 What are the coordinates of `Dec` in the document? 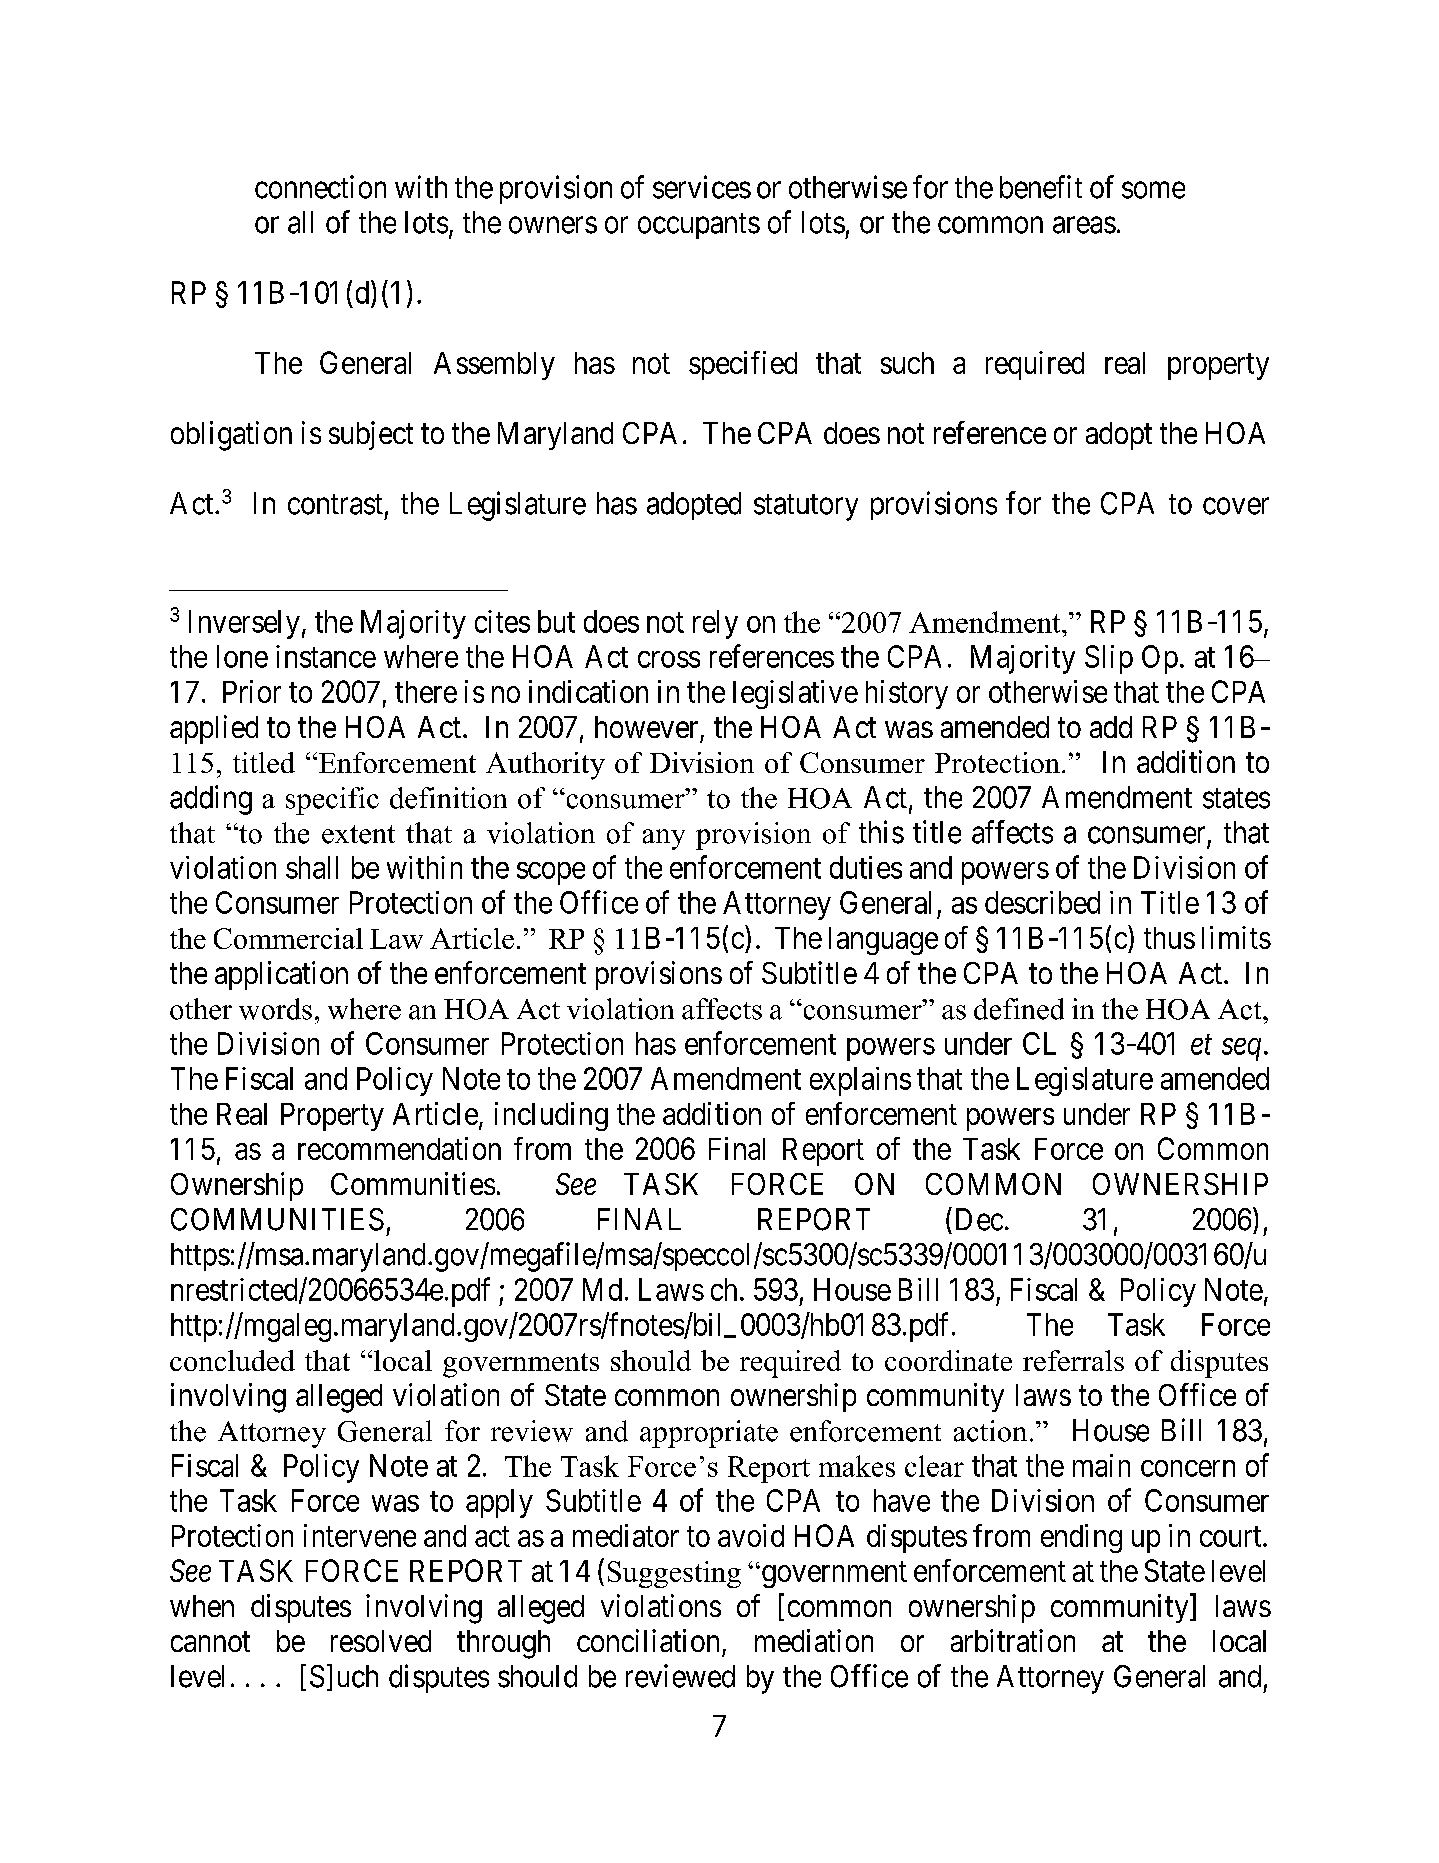 It's located at (979, 1219).
